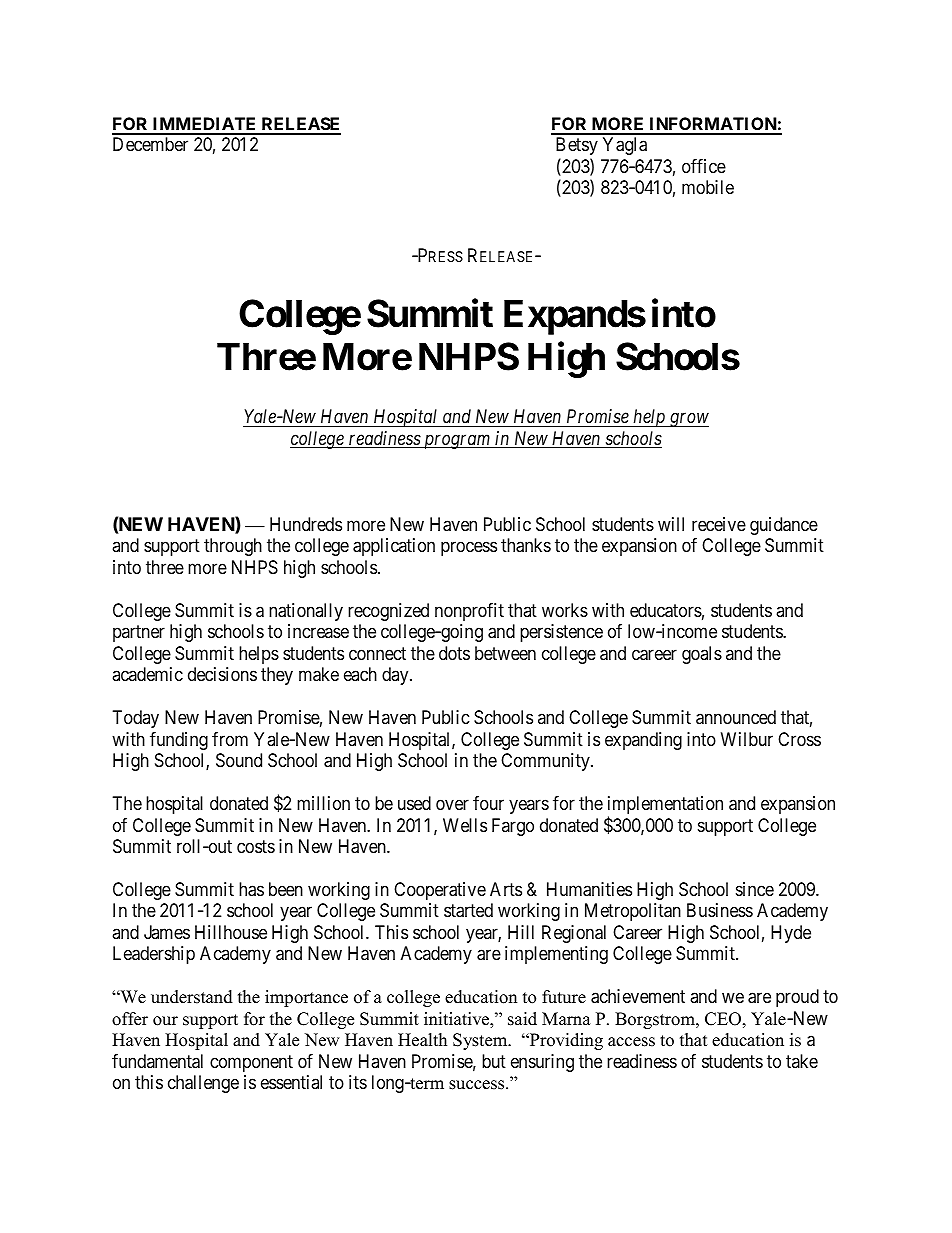 The width and height of the image is (952, 1233). Describe the element at coordinates (802, 1061) in the image. I see `take` at that location.
